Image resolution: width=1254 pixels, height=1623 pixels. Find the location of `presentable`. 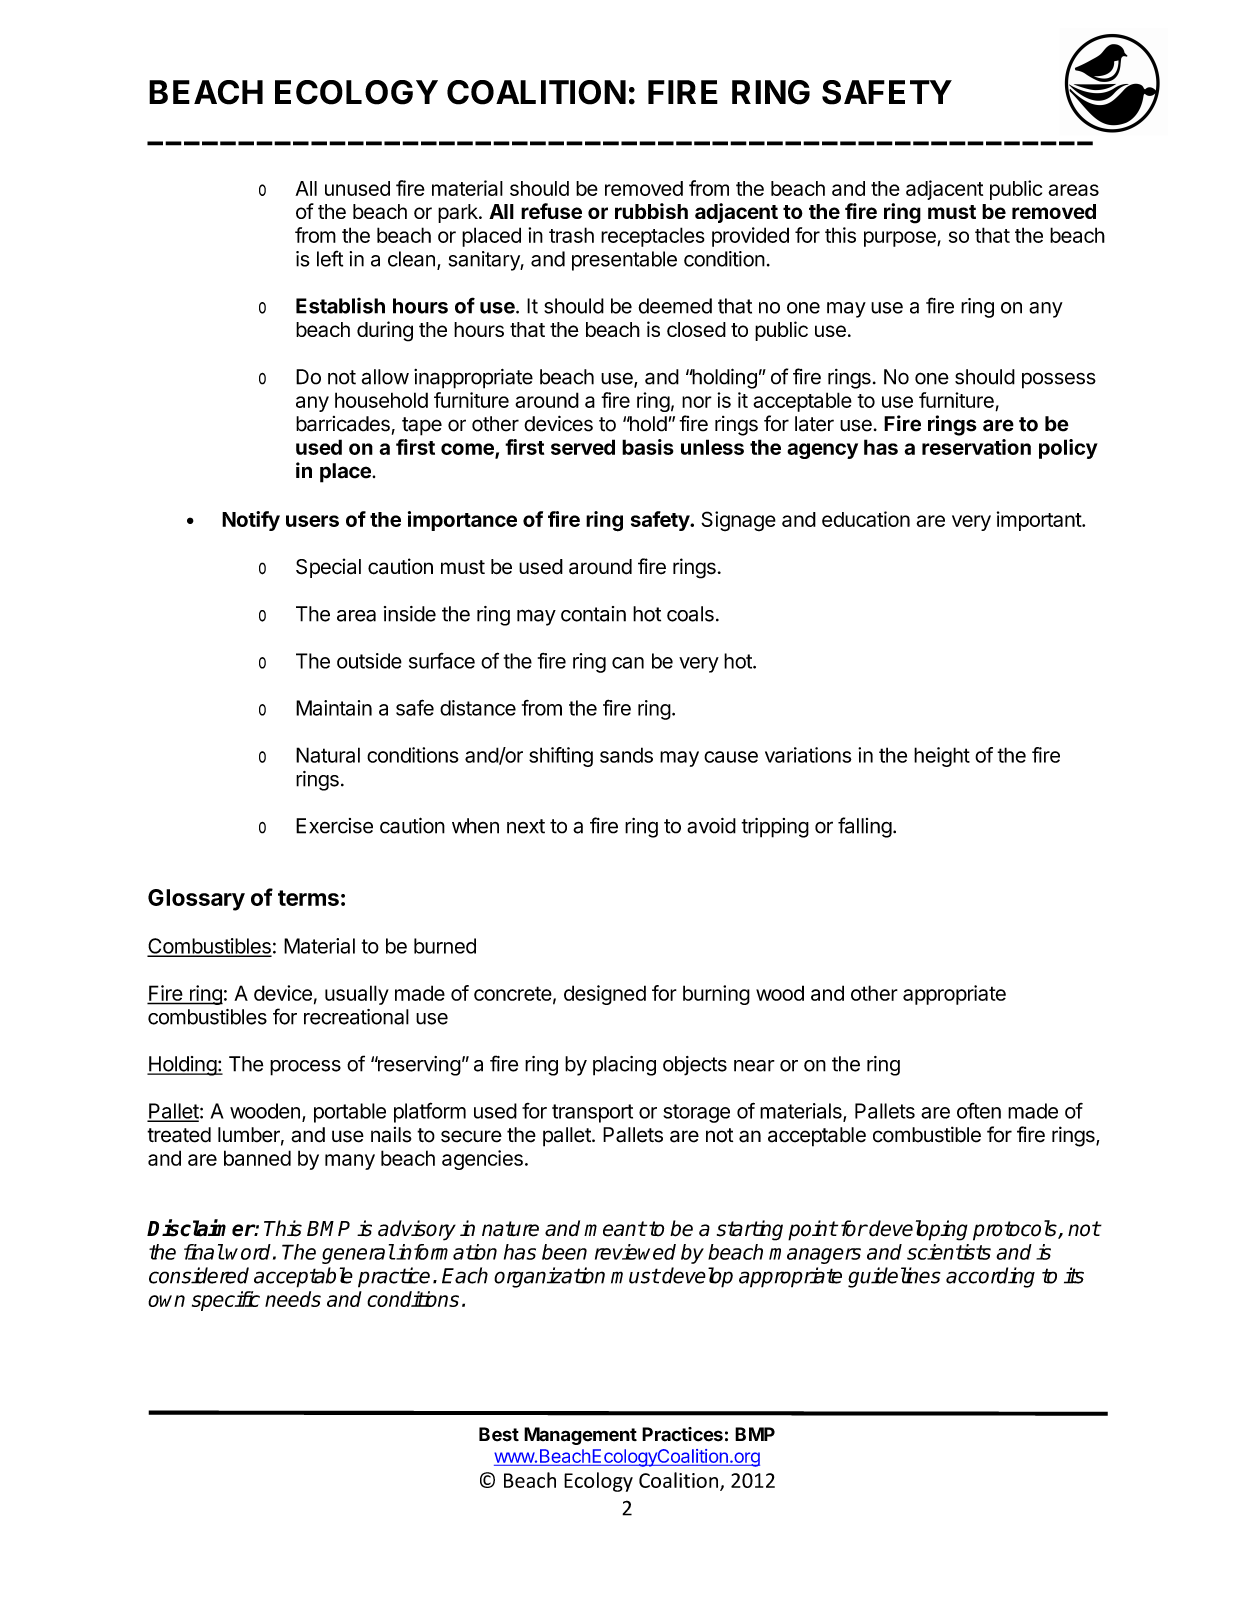

presentable is located at coordinates (624, 261).
